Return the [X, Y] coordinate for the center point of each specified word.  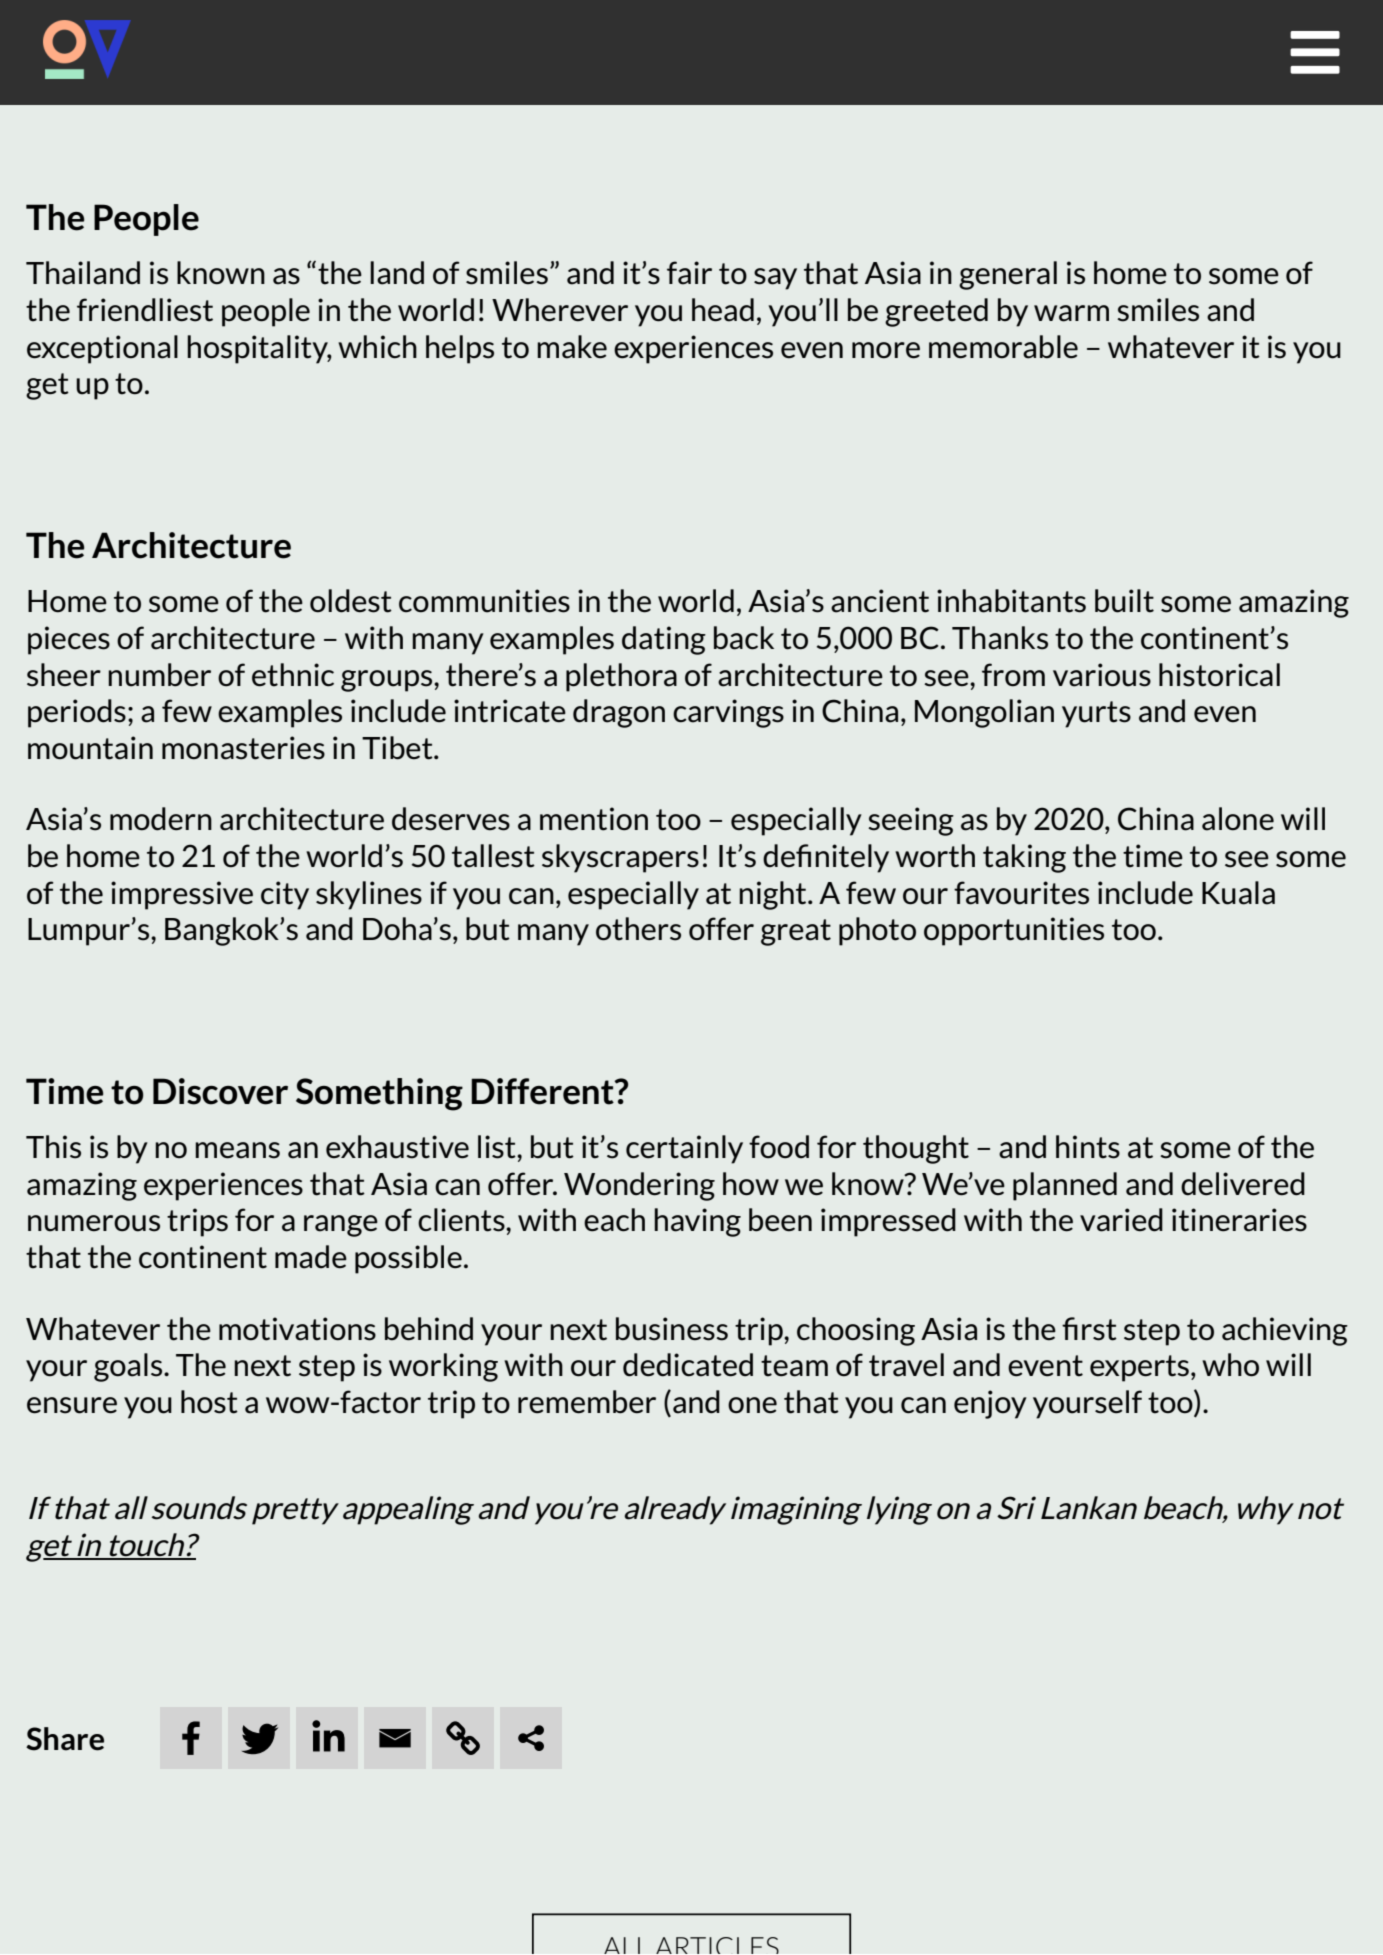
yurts [1096, 714]
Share [65, 1739]
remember [587, 1402]
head [723, 310]
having [697, 1222]
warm [1071, 313]
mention [594, 819]
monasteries [243, 748]
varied [1121, 1220]
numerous [94, 1223]
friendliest [145, 310]
